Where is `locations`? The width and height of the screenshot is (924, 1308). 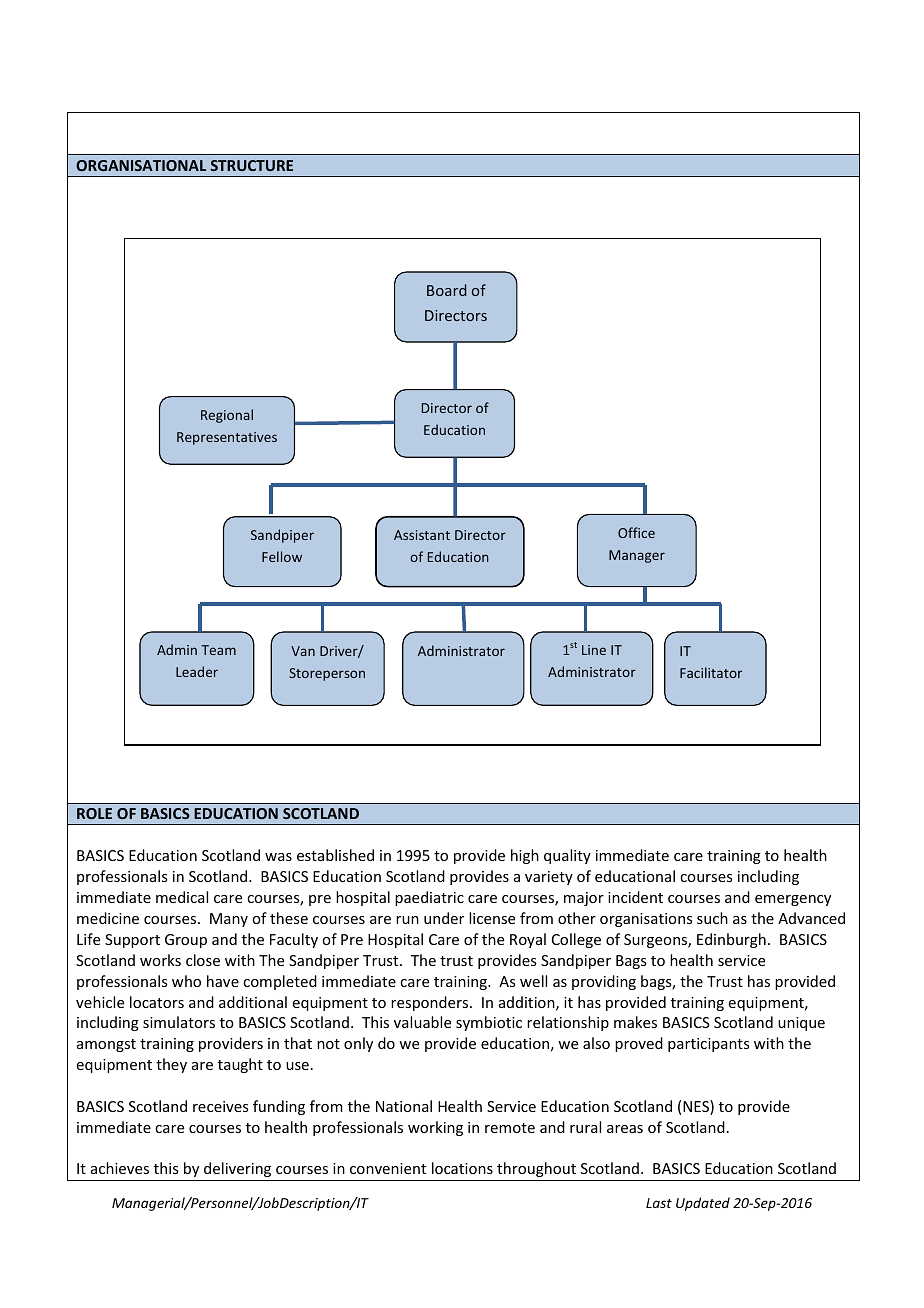
locations is located at coordinates (462, 1168).
